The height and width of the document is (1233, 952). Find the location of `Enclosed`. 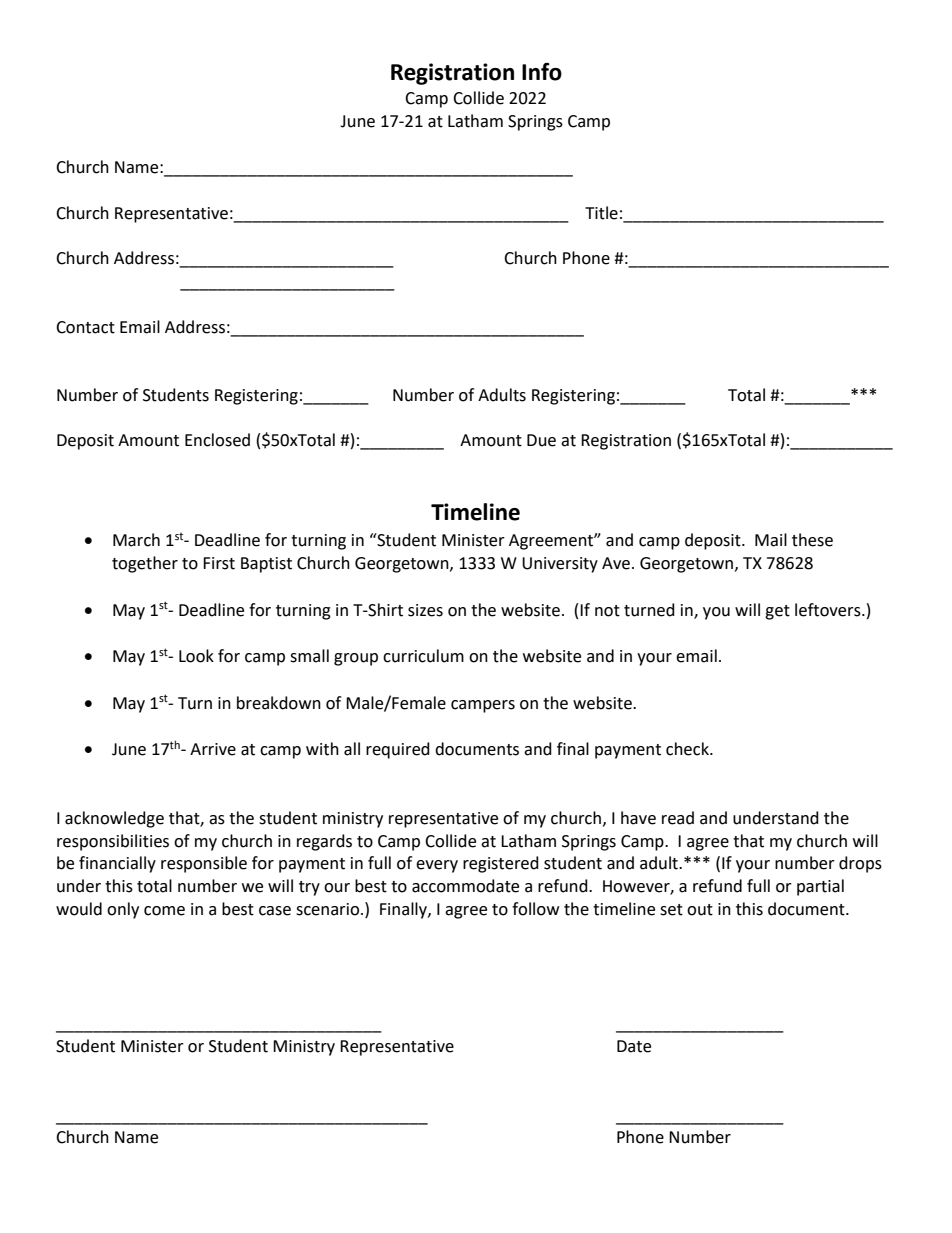

Enclosed is located at coordinates (217, 440).
